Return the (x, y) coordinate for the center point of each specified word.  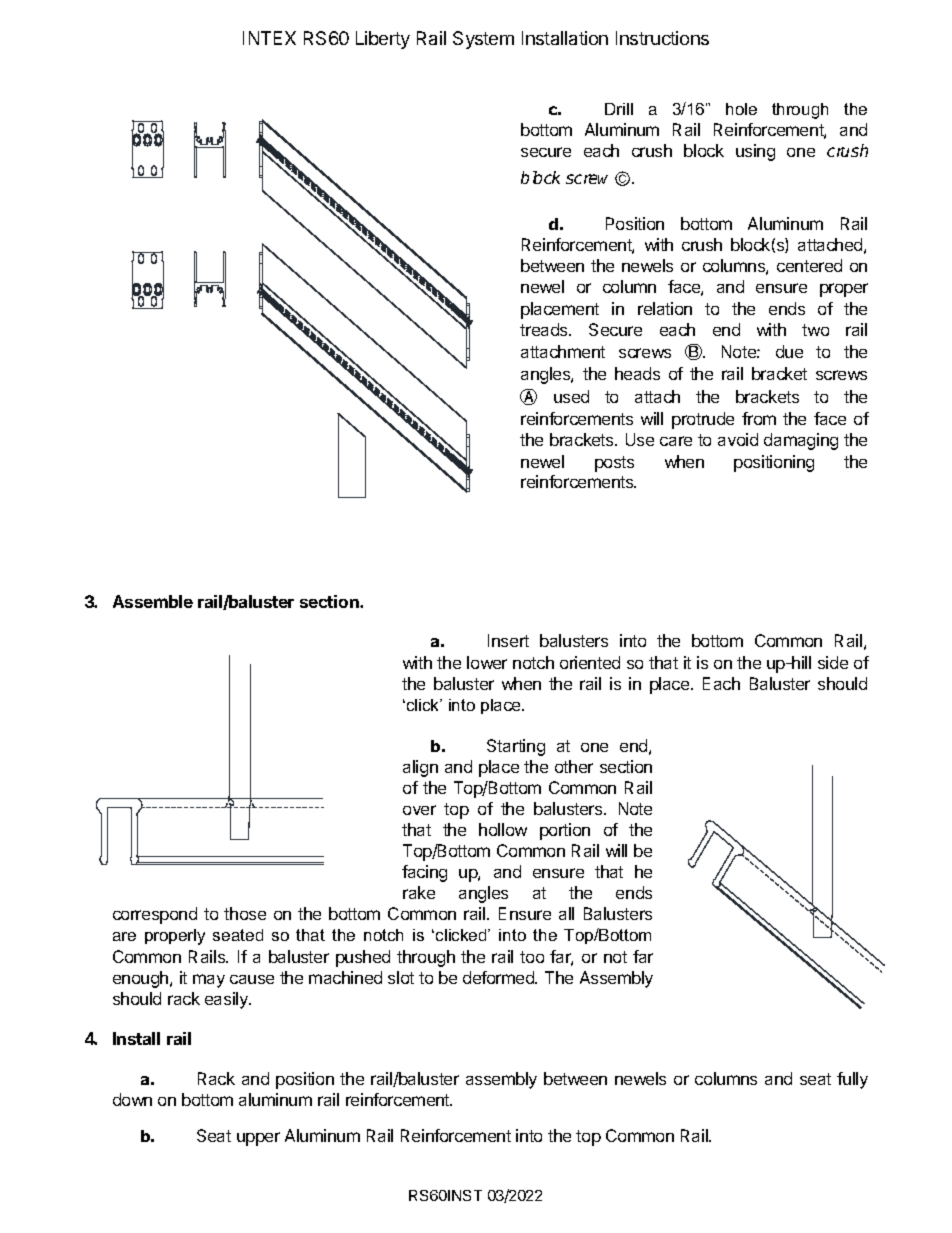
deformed (499, 977)
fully (852, 1080)
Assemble (153, 601)
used (571, 396)
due (789, 351)
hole (741, 109)
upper (258, 1139)
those (245, 913)
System (483, 40)
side (833, 662)
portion (565, 831)
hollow (503, 829)
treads (545, 329)
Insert (508, 640)
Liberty (383, 40)
